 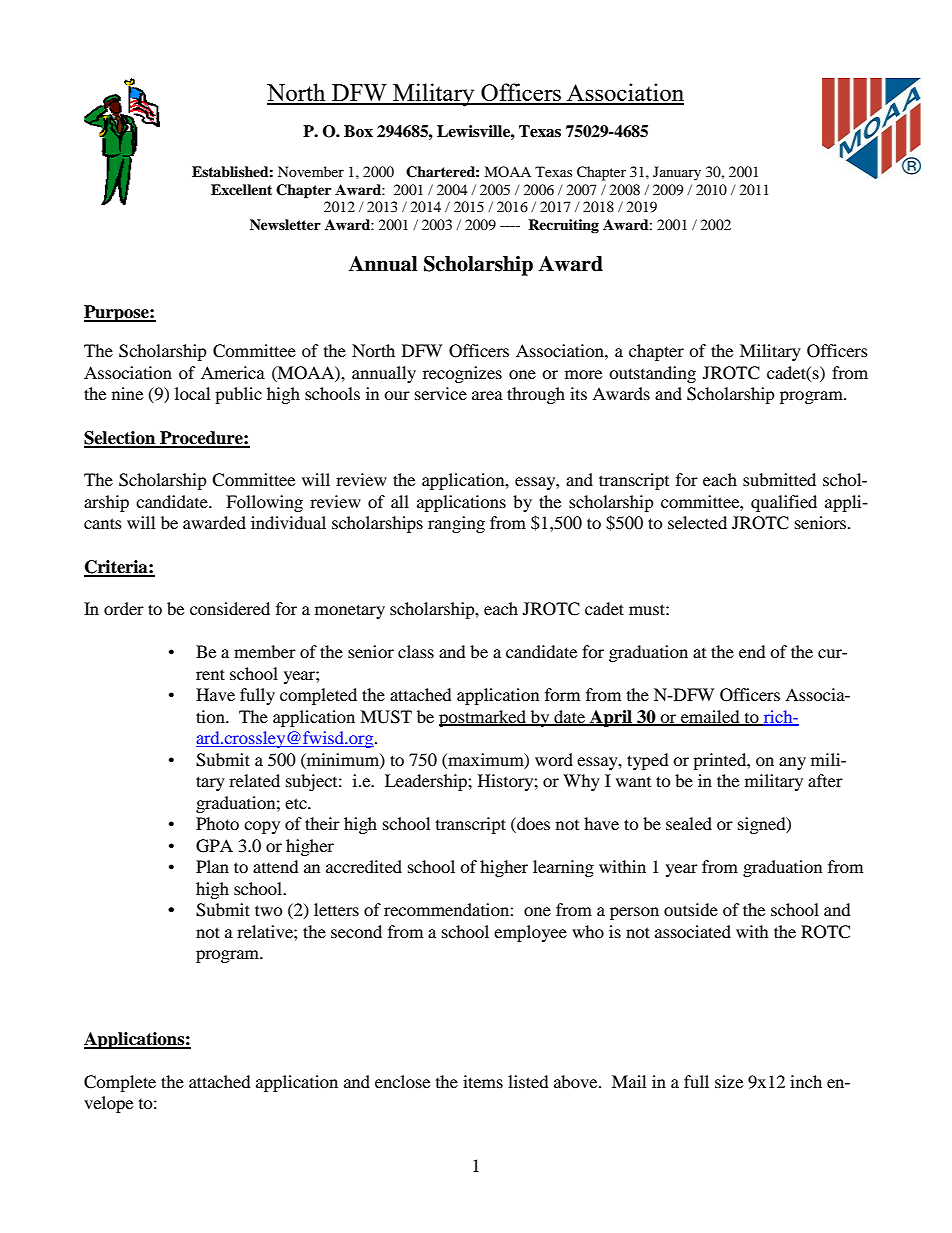 I want to click on Box, so click(x=358, y=131).
